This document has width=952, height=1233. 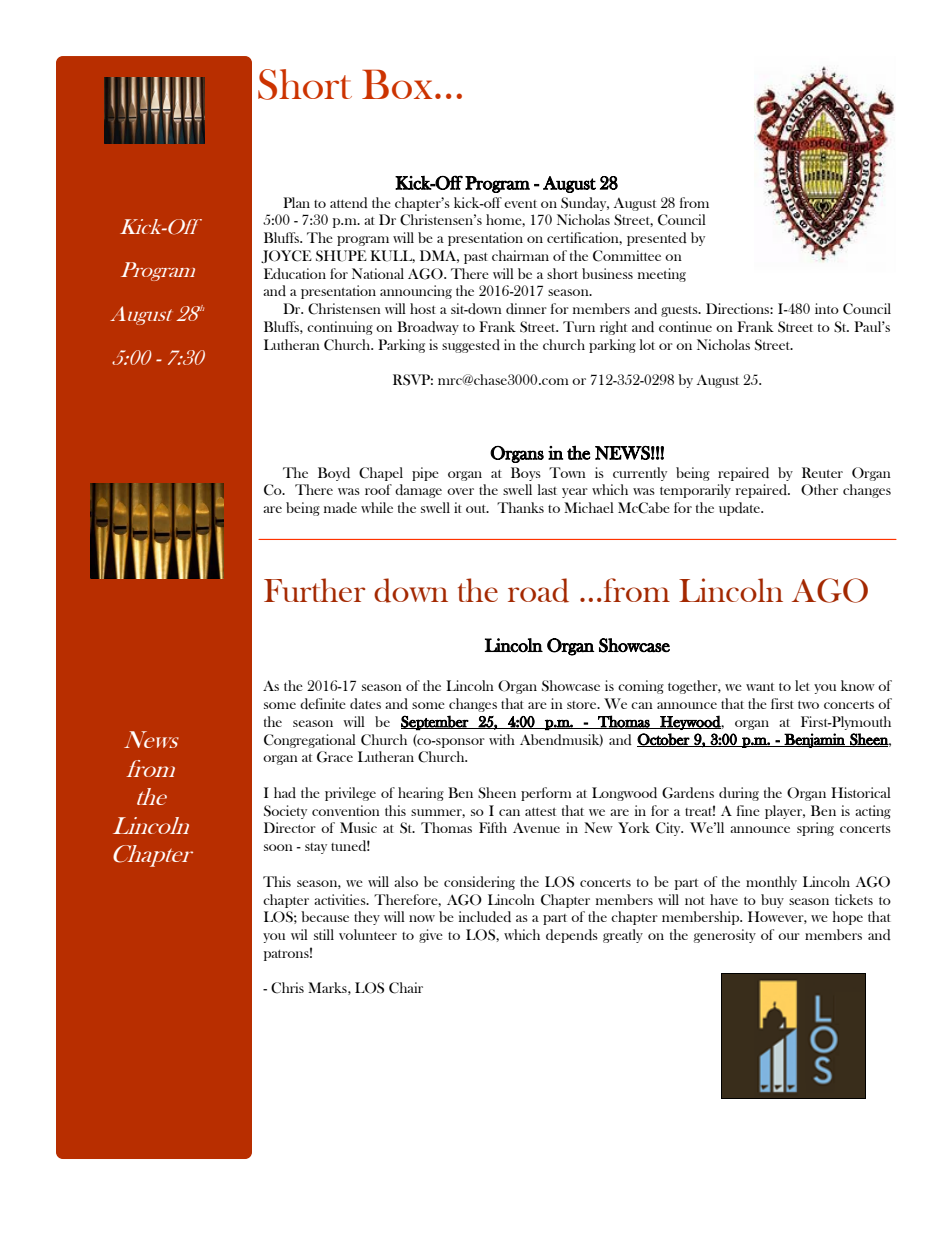 What do you see at coordinates (579, 326) in the document?
I see `Turn` at bounding box center [579, 326].
